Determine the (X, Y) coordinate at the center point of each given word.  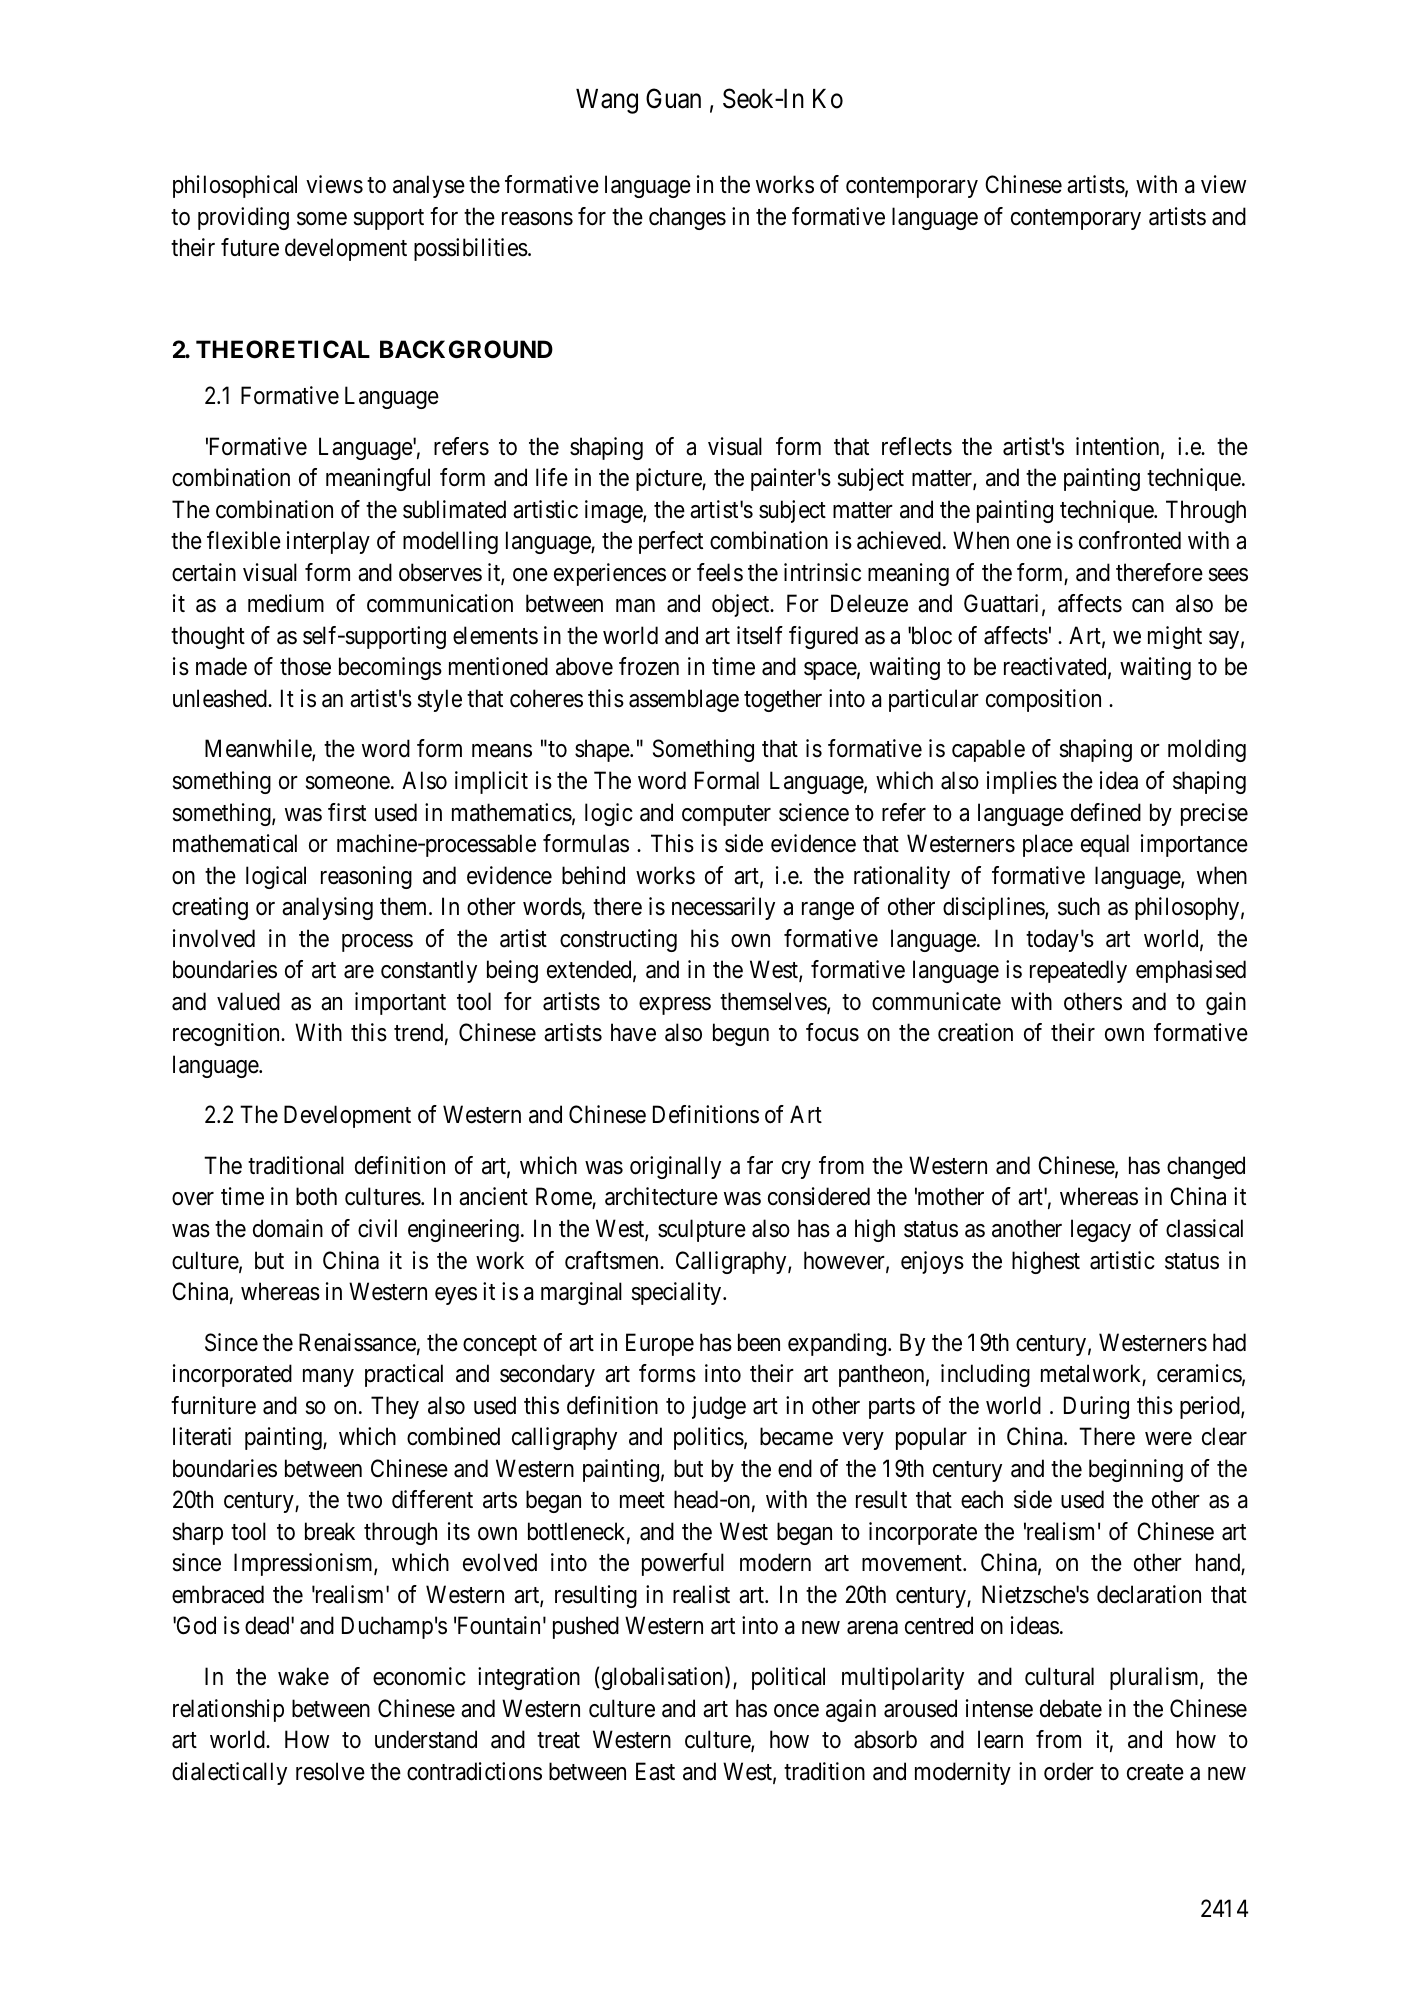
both (316, 1196)
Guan (673, 98)
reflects (917, 446)
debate (1071, 1708)
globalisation (664, 1678)
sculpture (702, 1230)
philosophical (235, 186)
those (305, 666)
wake (303, 1676)
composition (1043, 700)
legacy (1101, 1230)
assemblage (684, 700)
